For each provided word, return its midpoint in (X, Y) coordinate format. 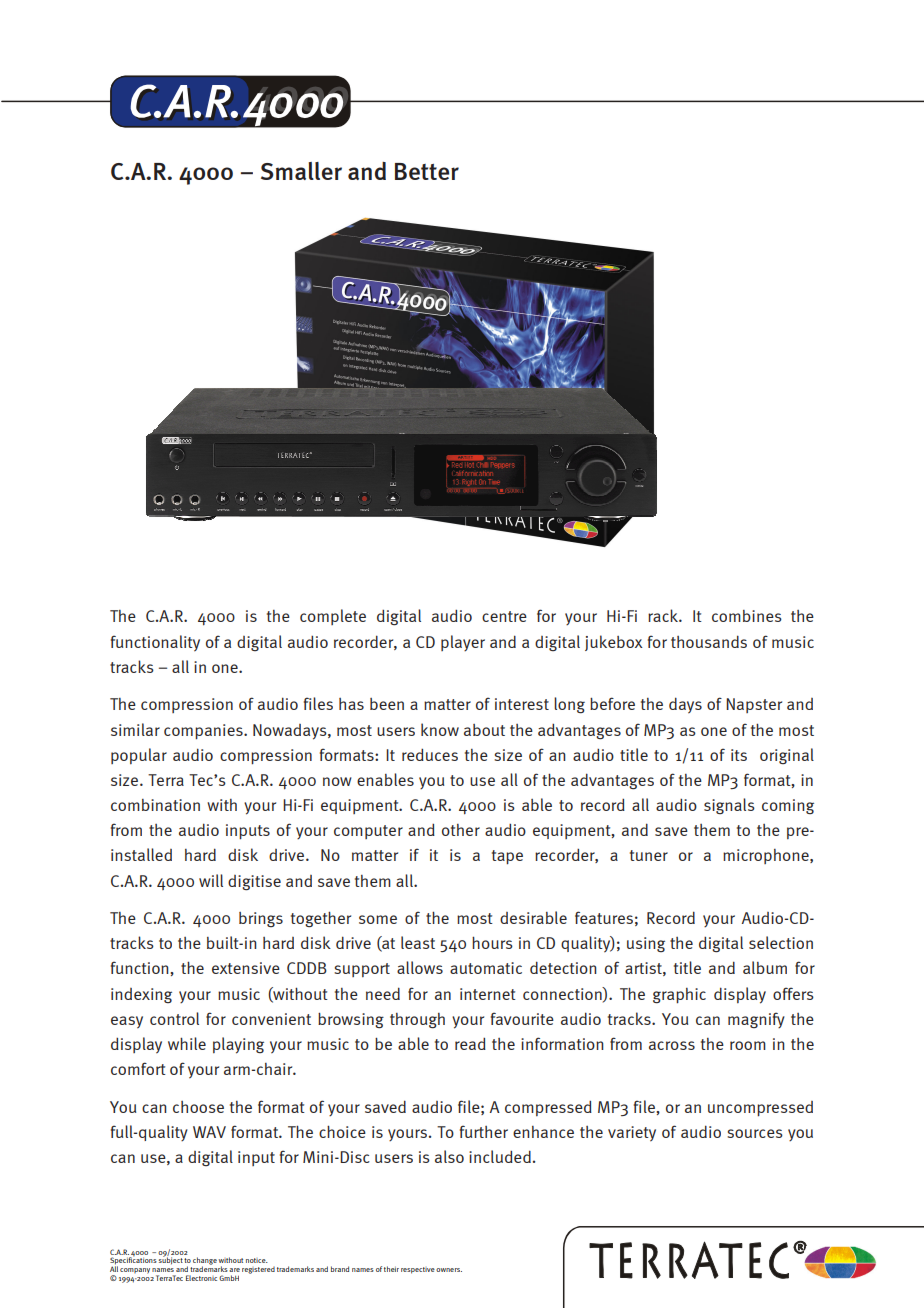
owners (449, 1270)
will (211, 880)
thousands (709, 641)
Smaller (301, 171)
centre (504, 616)
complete (333, 617)
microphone (767, 856)
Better (427, 171)
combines (747, 616)
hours (492, 942)
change (205, 1262)
